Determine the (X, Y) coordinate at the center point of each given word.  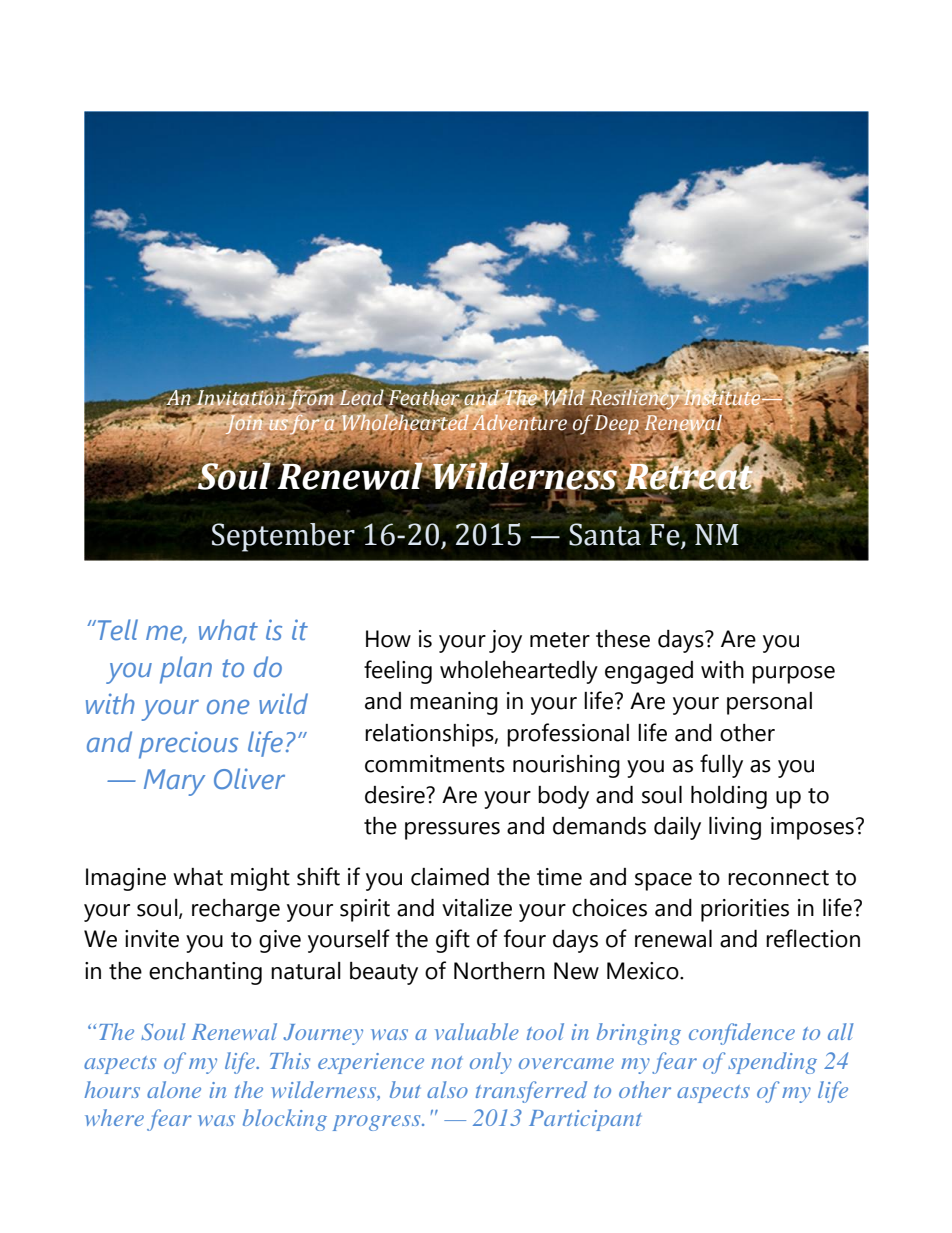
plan (186, 670)
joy (505, 641)
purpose (793, 675)
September (283, 537)
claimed (450, 877)
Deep (617, 425)
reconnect (778, 878)
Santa (605, 534)
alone (174, 1089)
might (260, 879)
